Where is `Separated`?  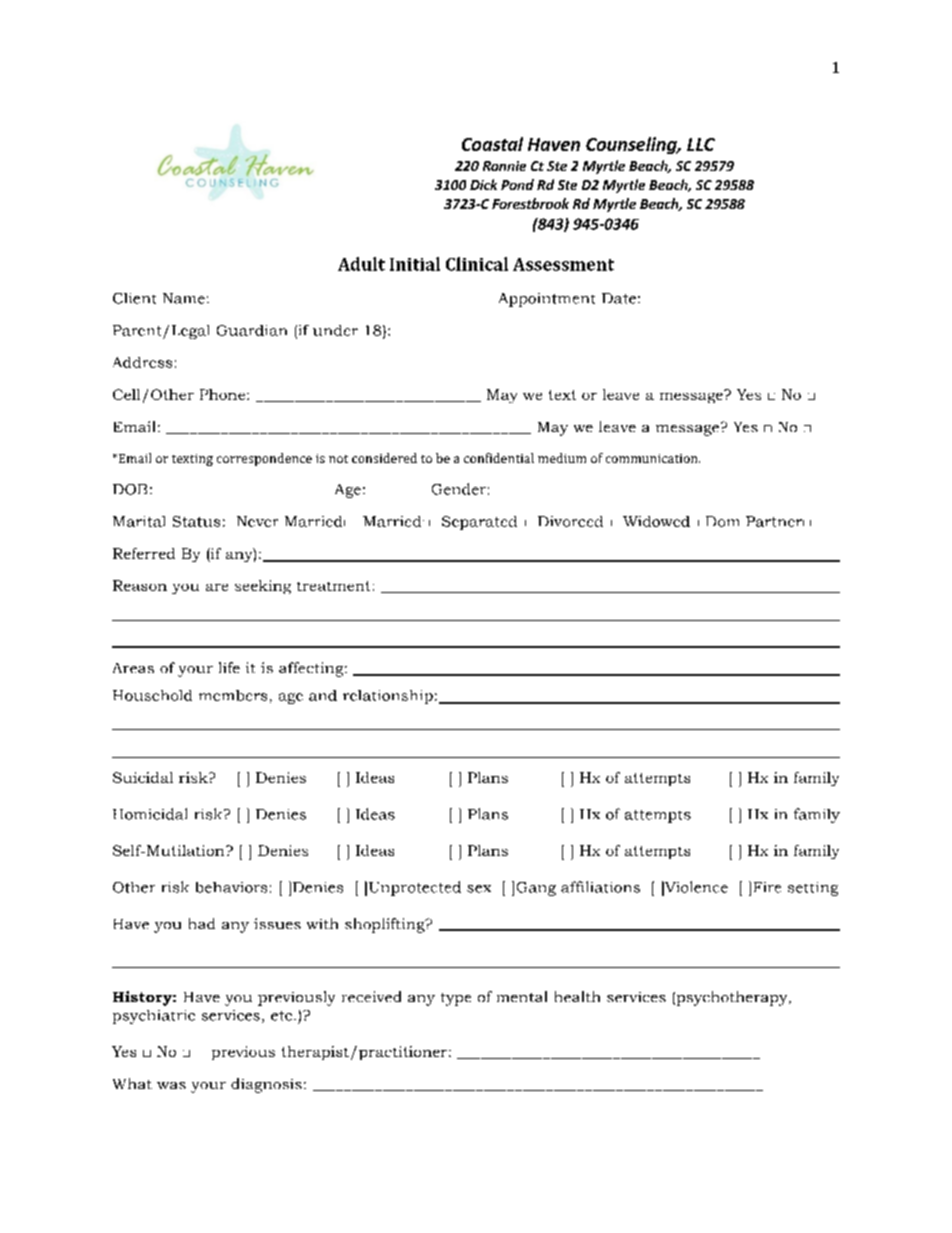 Separated is located at coordinates (479, 523).
